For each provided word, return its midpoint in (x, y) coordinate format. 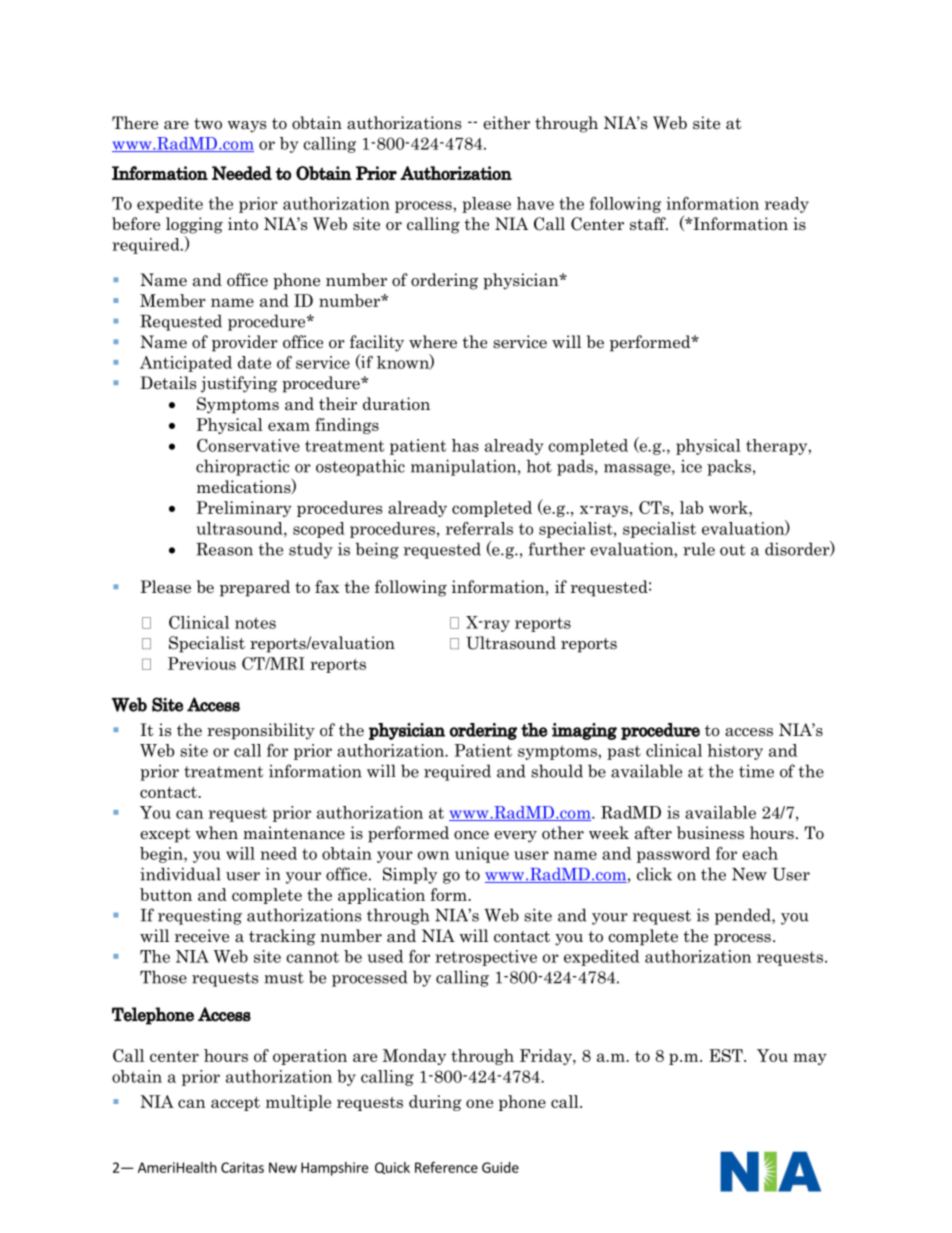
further (557, 549)
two (208, 124)
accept (235, 1104)
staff (649, 224)
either (506, 123)
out (732, 550)
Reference (446, 1167)
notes (255, 623)
